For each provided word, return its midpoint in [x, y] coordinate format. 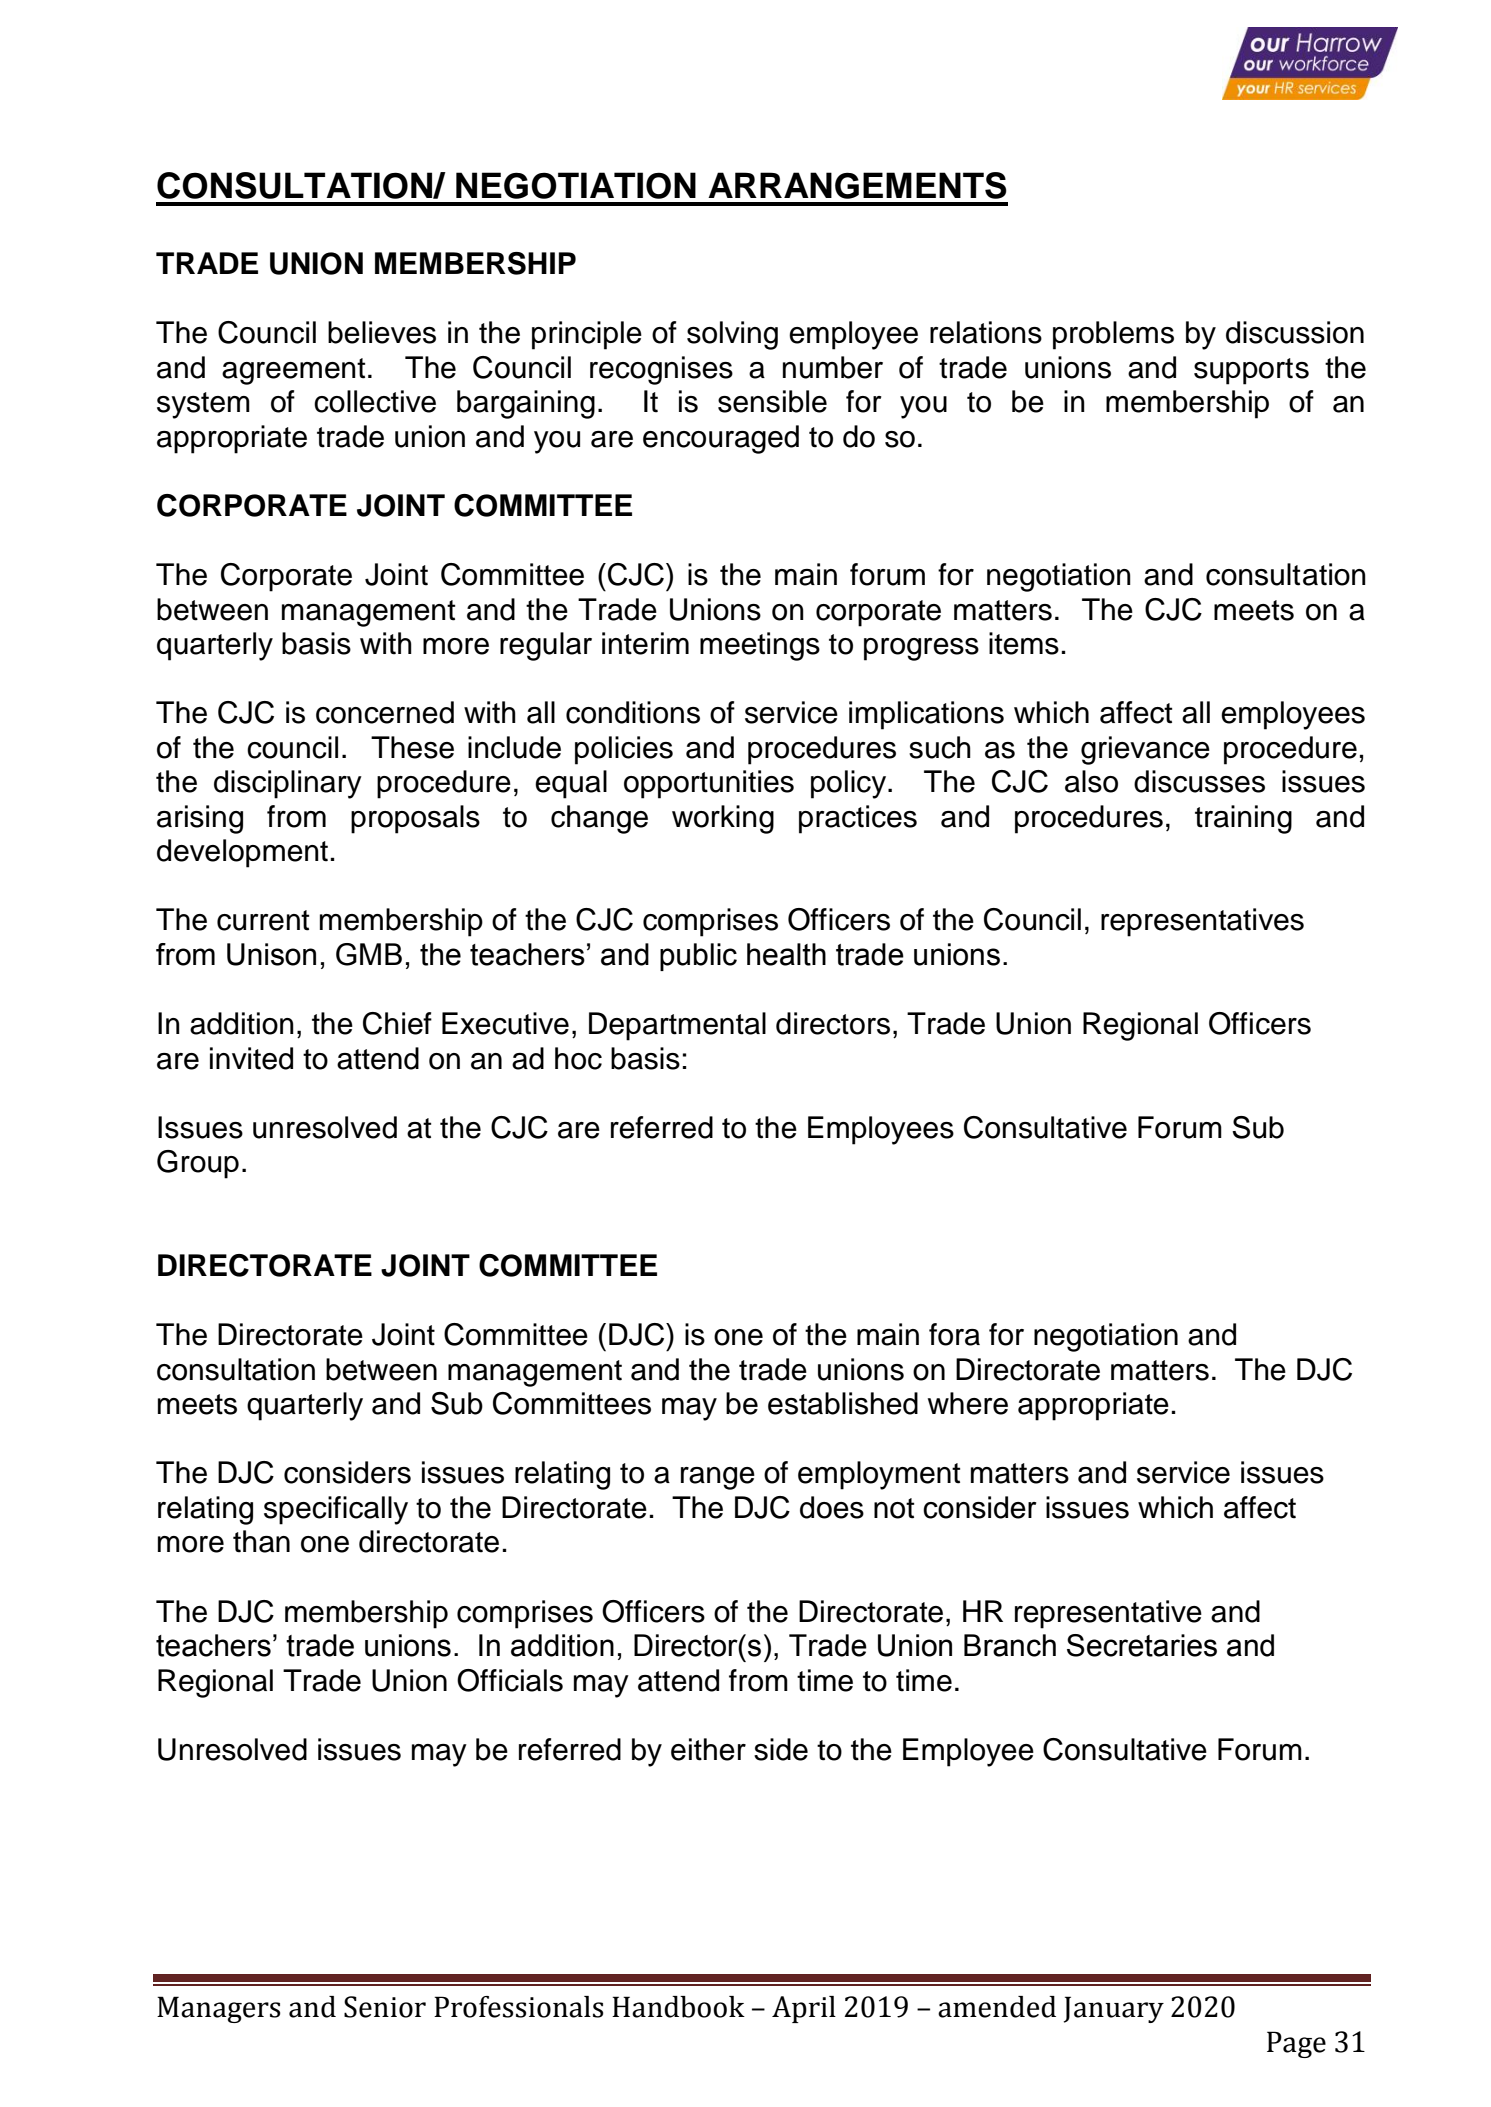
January [1114, 2009]
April [804, 2009]
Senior [385, 2007]
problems [1113, 335]
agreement [293, 371]
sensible [772, 401]
